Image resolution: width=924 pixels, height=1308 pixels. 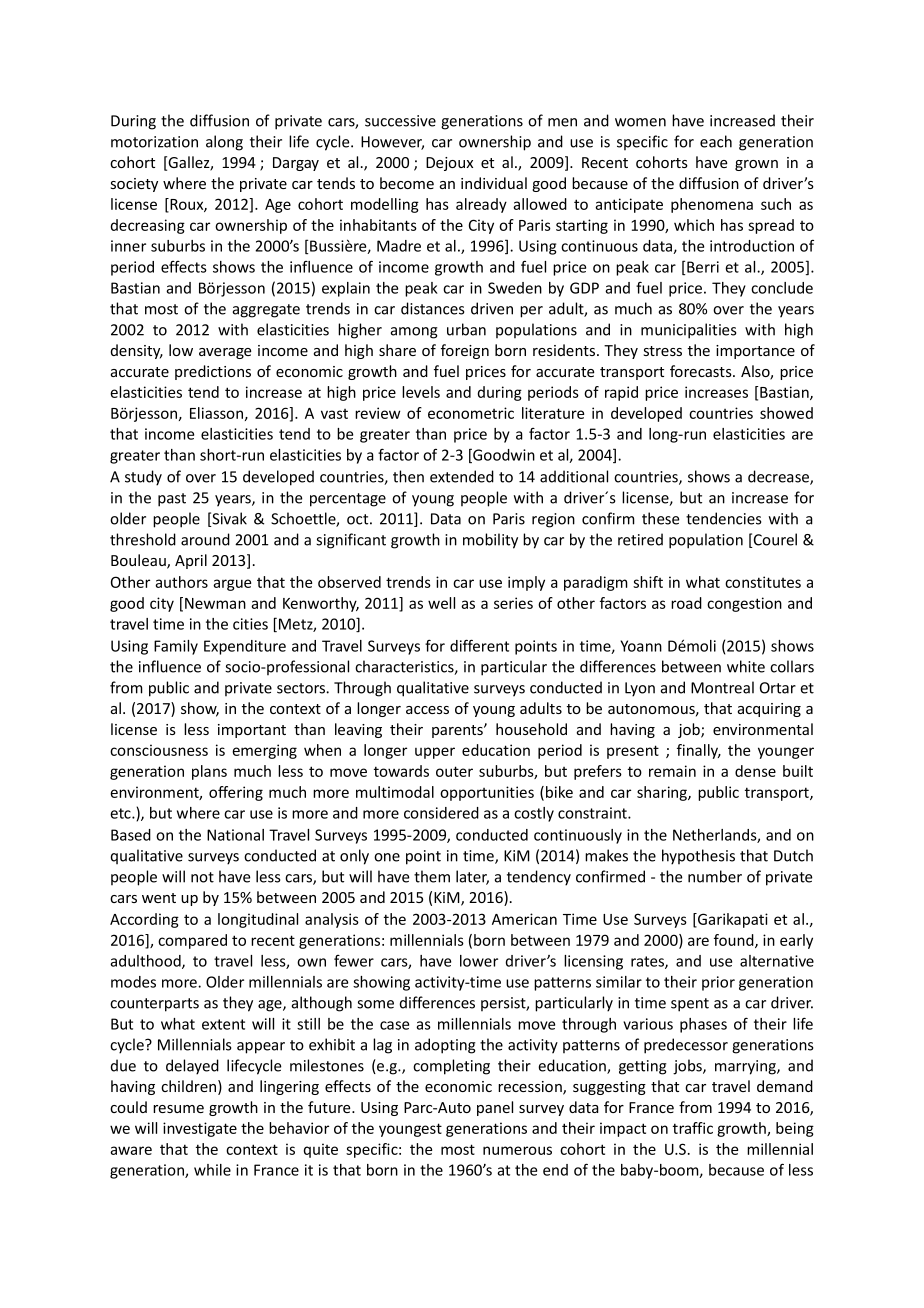 What do you see at coordinates (200, 1129) in the screenshot?
I see `investigate` at bounding box center [200, 1129].
